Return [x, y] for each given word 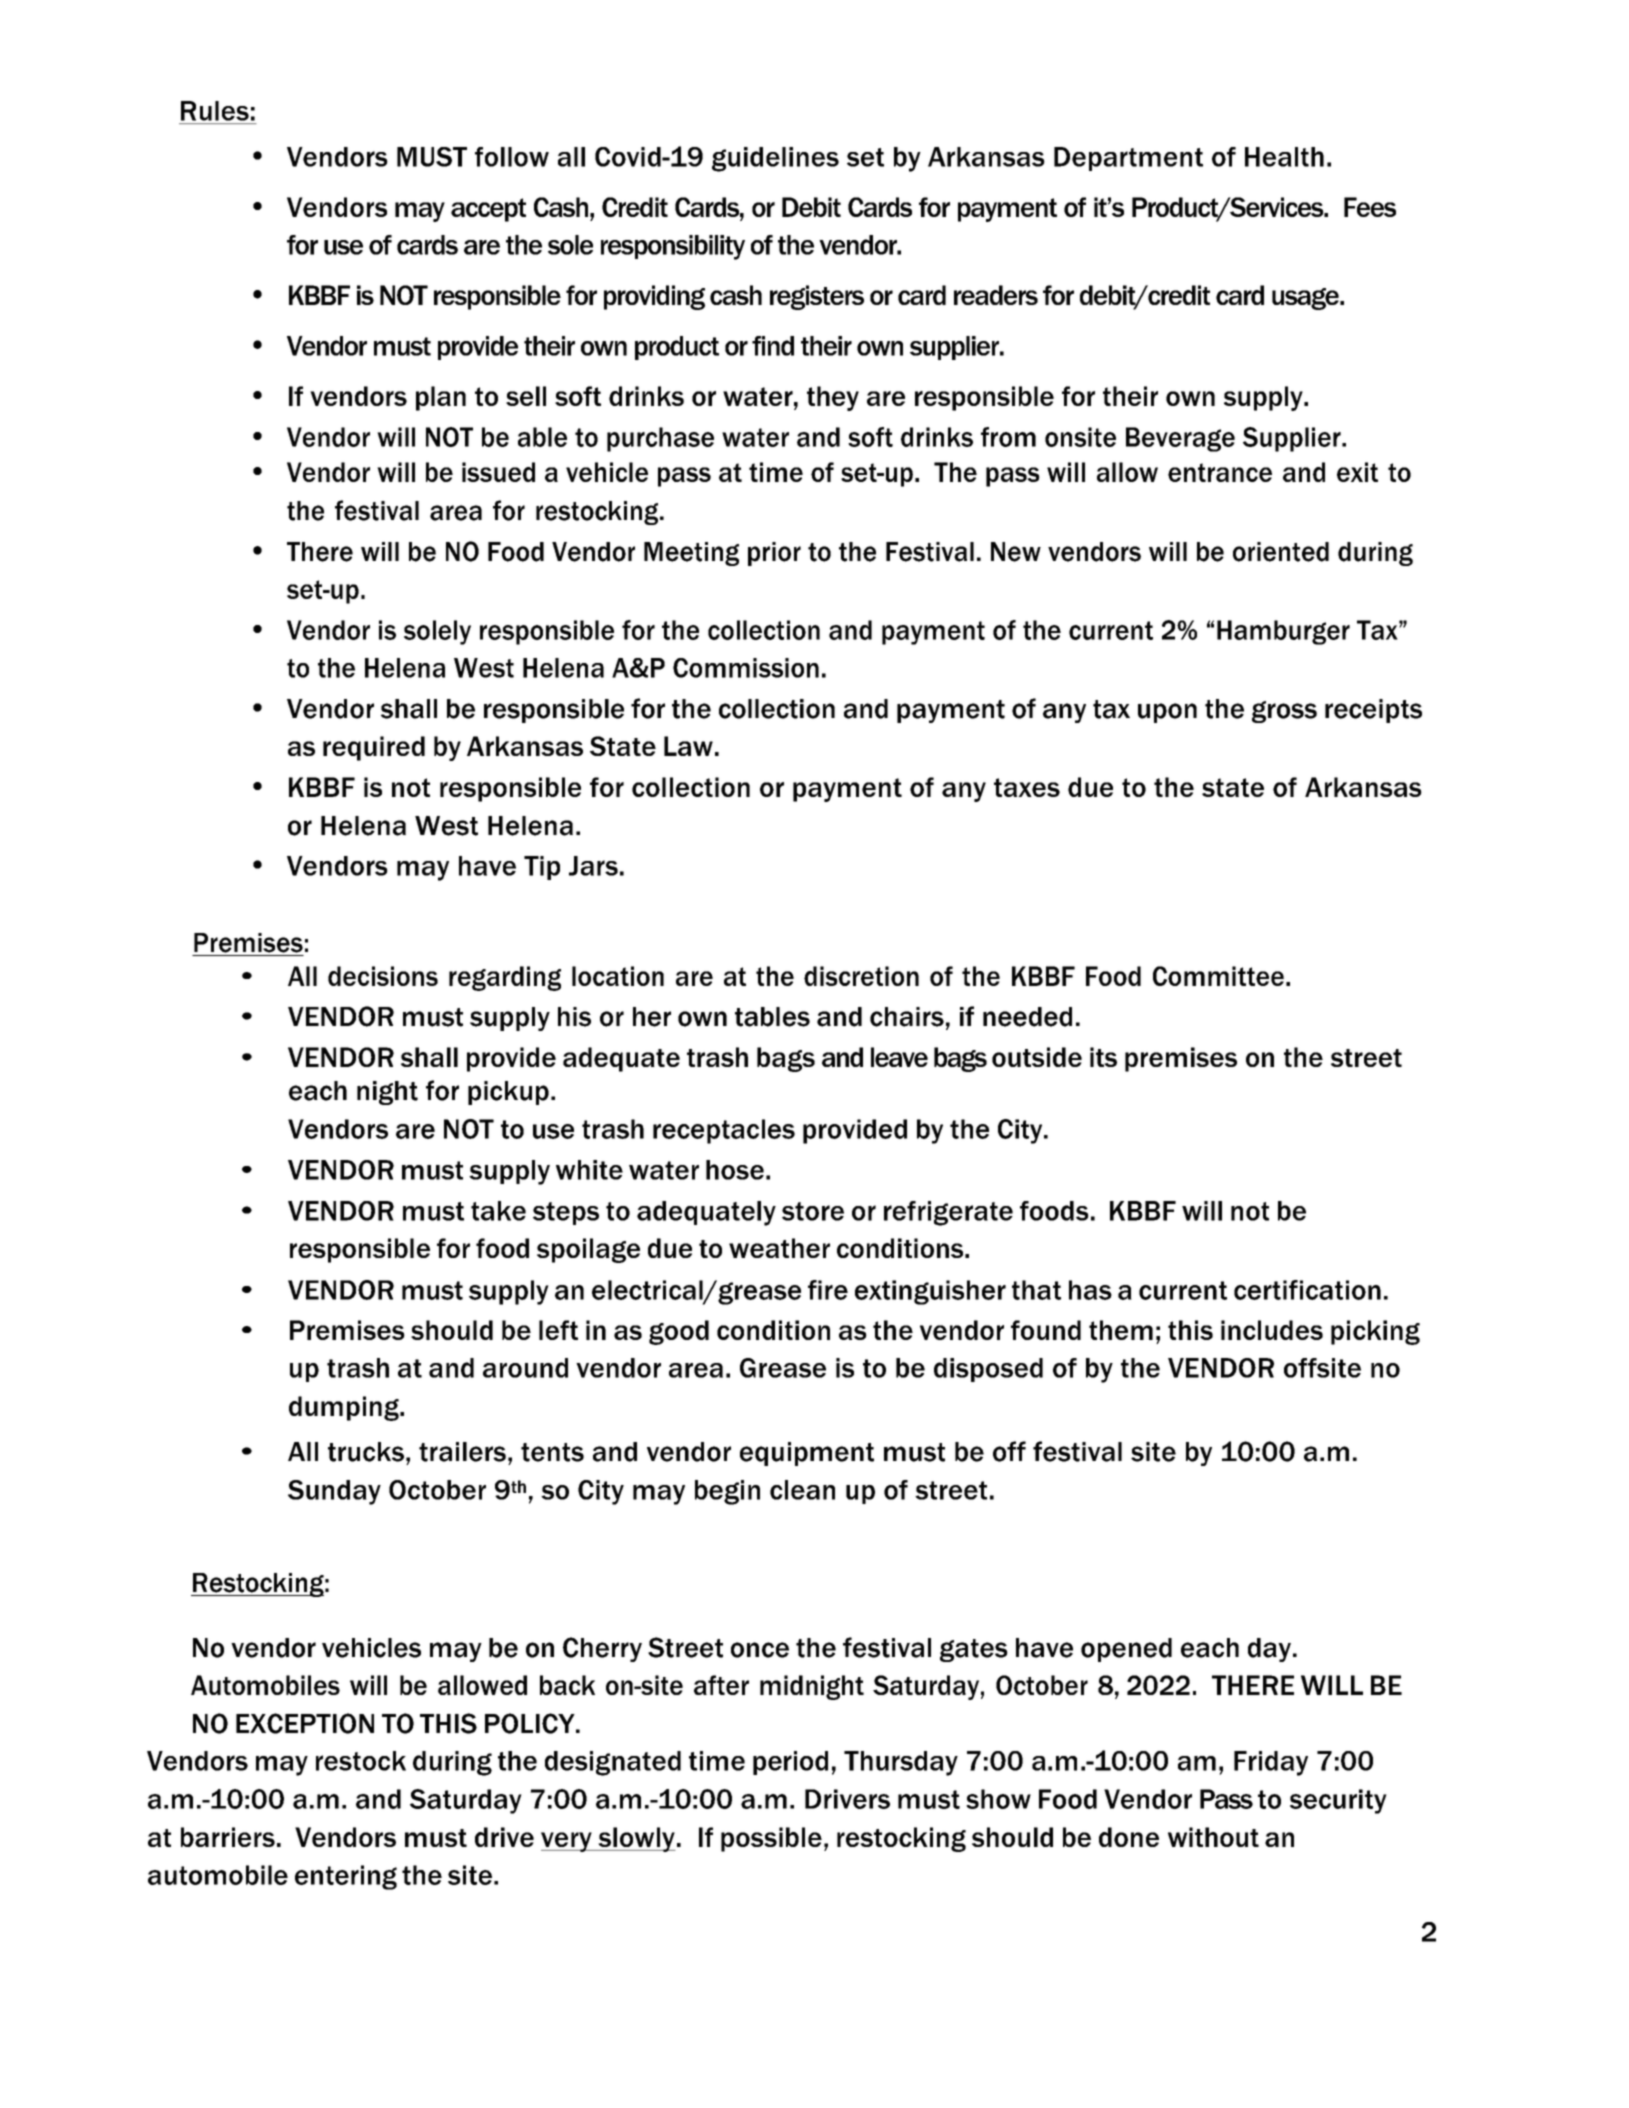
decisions [383, 976]
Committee [1218, 976]
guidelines [775, 159]
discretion [861, 976]
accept [488, 210]
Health [1284, 157]
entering [346, 1877]
